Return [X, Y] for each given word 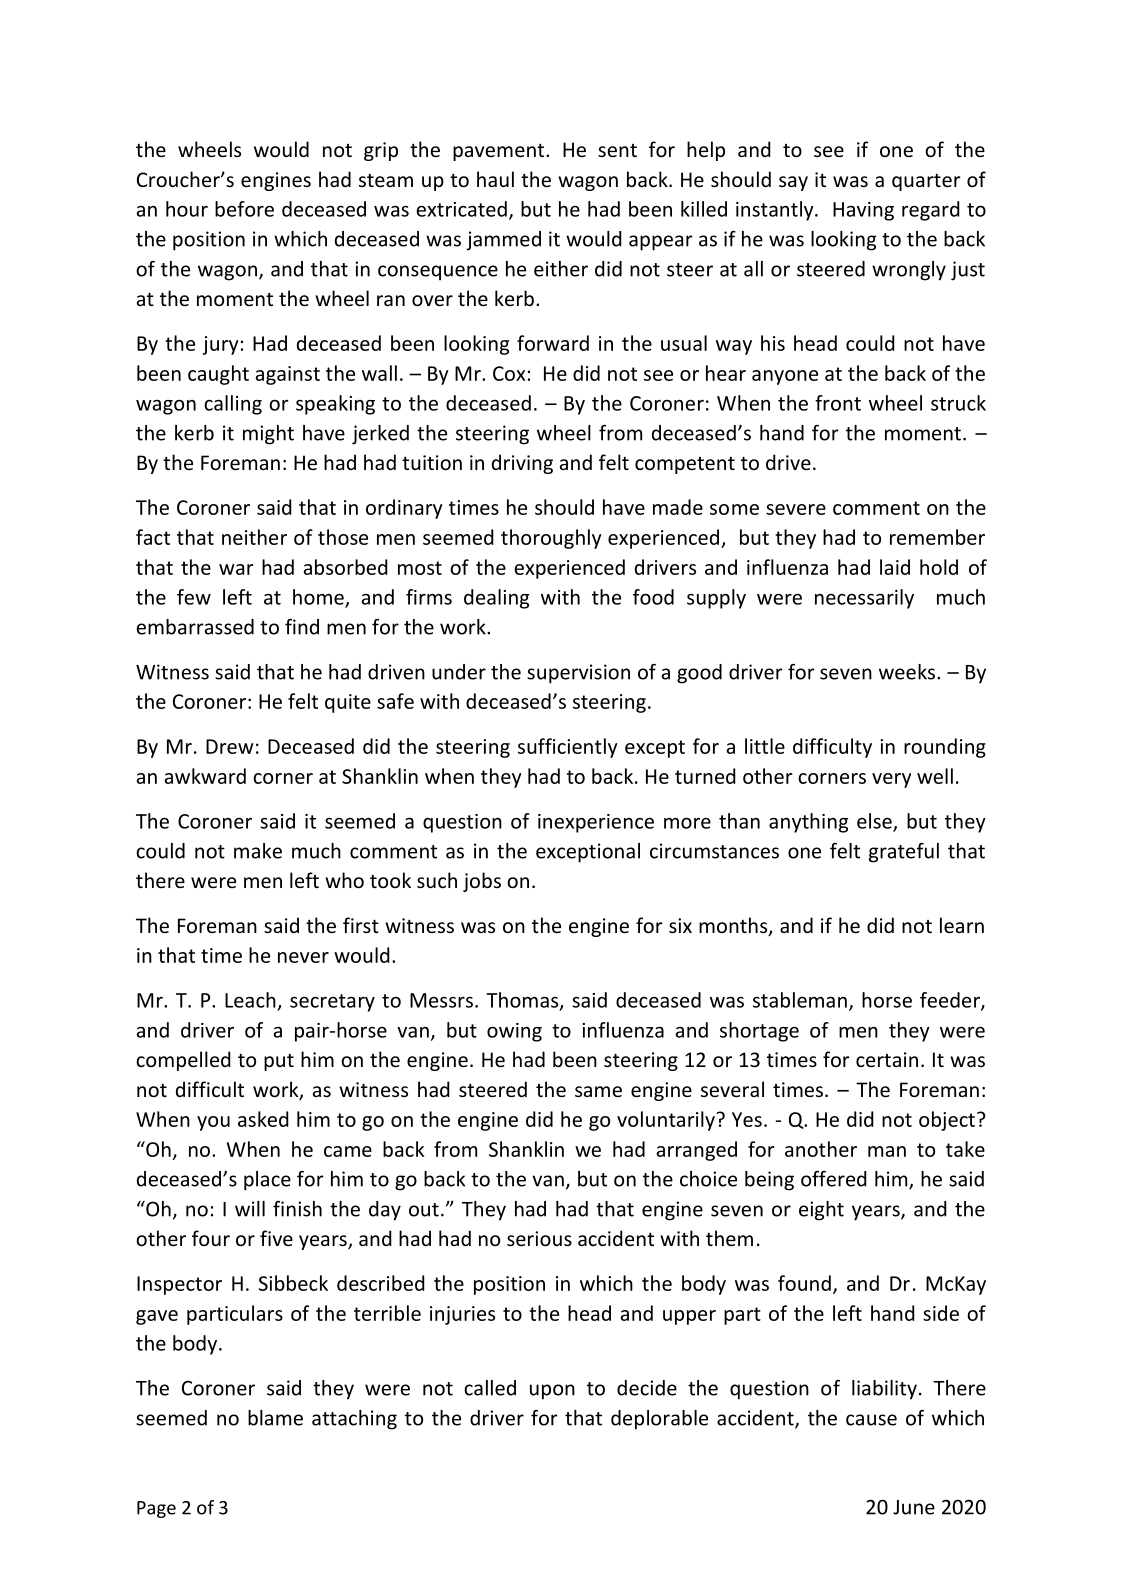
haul [495, 179]
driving [522, 464]
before [244, 209]
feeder [951, 1001]
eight [821, 1211]
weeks [908, 672]
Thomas [523, 1001]
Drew [230, 746]
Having [863, 211]
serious [539, 1238]
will [250, 1209]
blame [275, 1418]
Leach [250, 1000]
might [268, 435]
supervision [578, 674]
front [838, 403]
